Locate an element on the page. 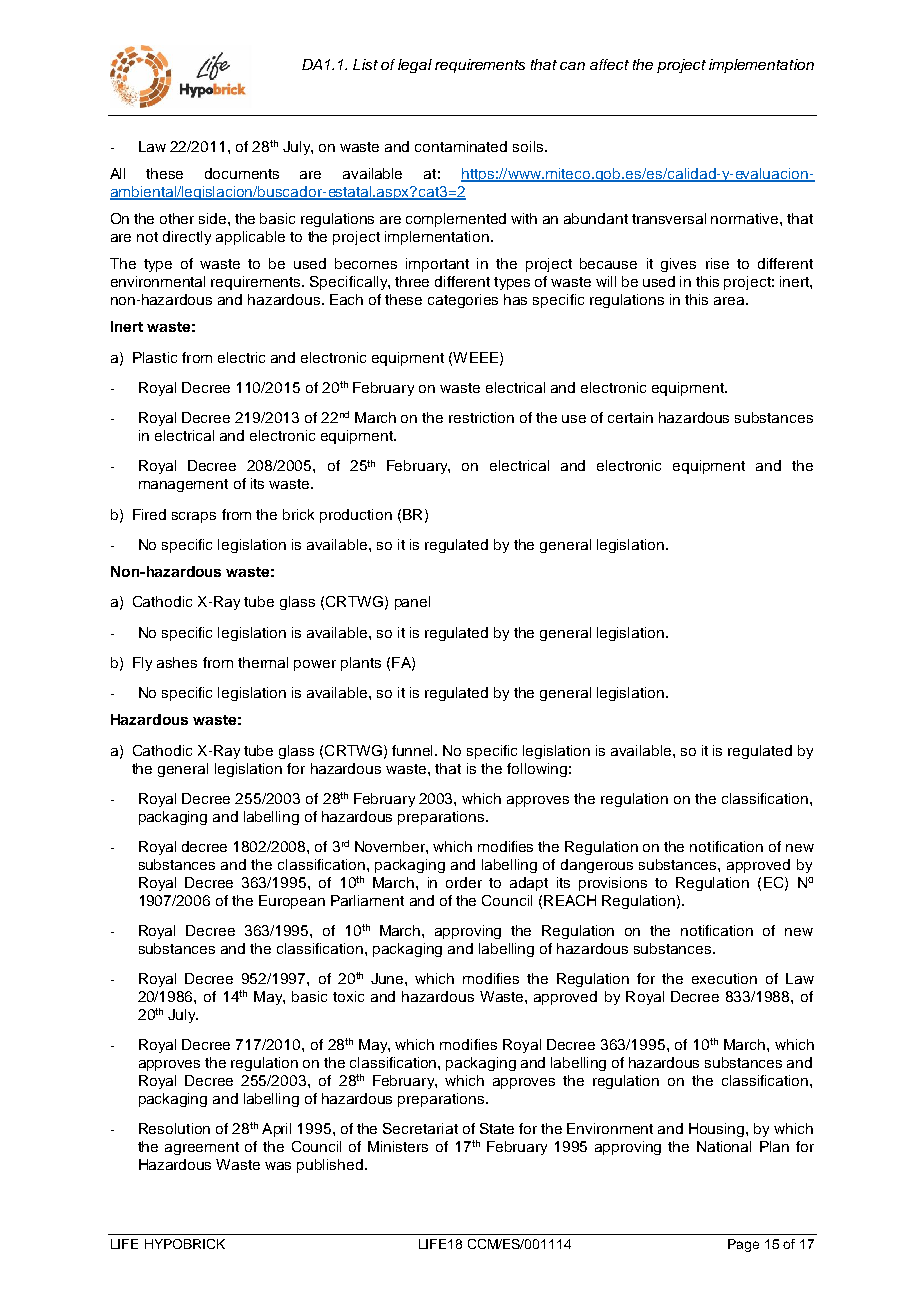 This image has width=924, height=1308. agreement is located at coordinates (202, 1148).
